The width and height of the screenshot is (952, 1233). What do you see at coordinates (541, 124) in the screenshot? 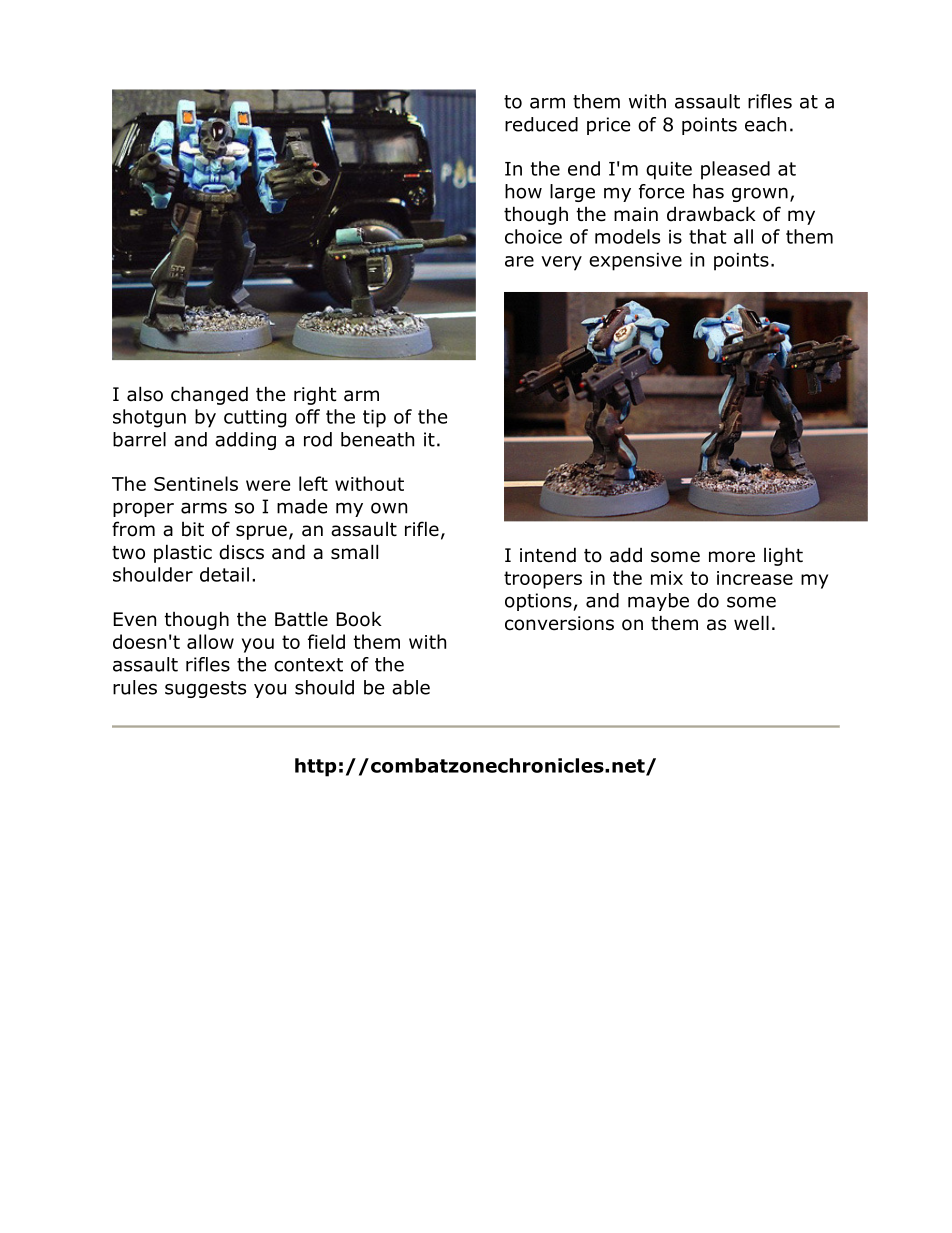
I see `reduced` at bounding box center [541, 124].
